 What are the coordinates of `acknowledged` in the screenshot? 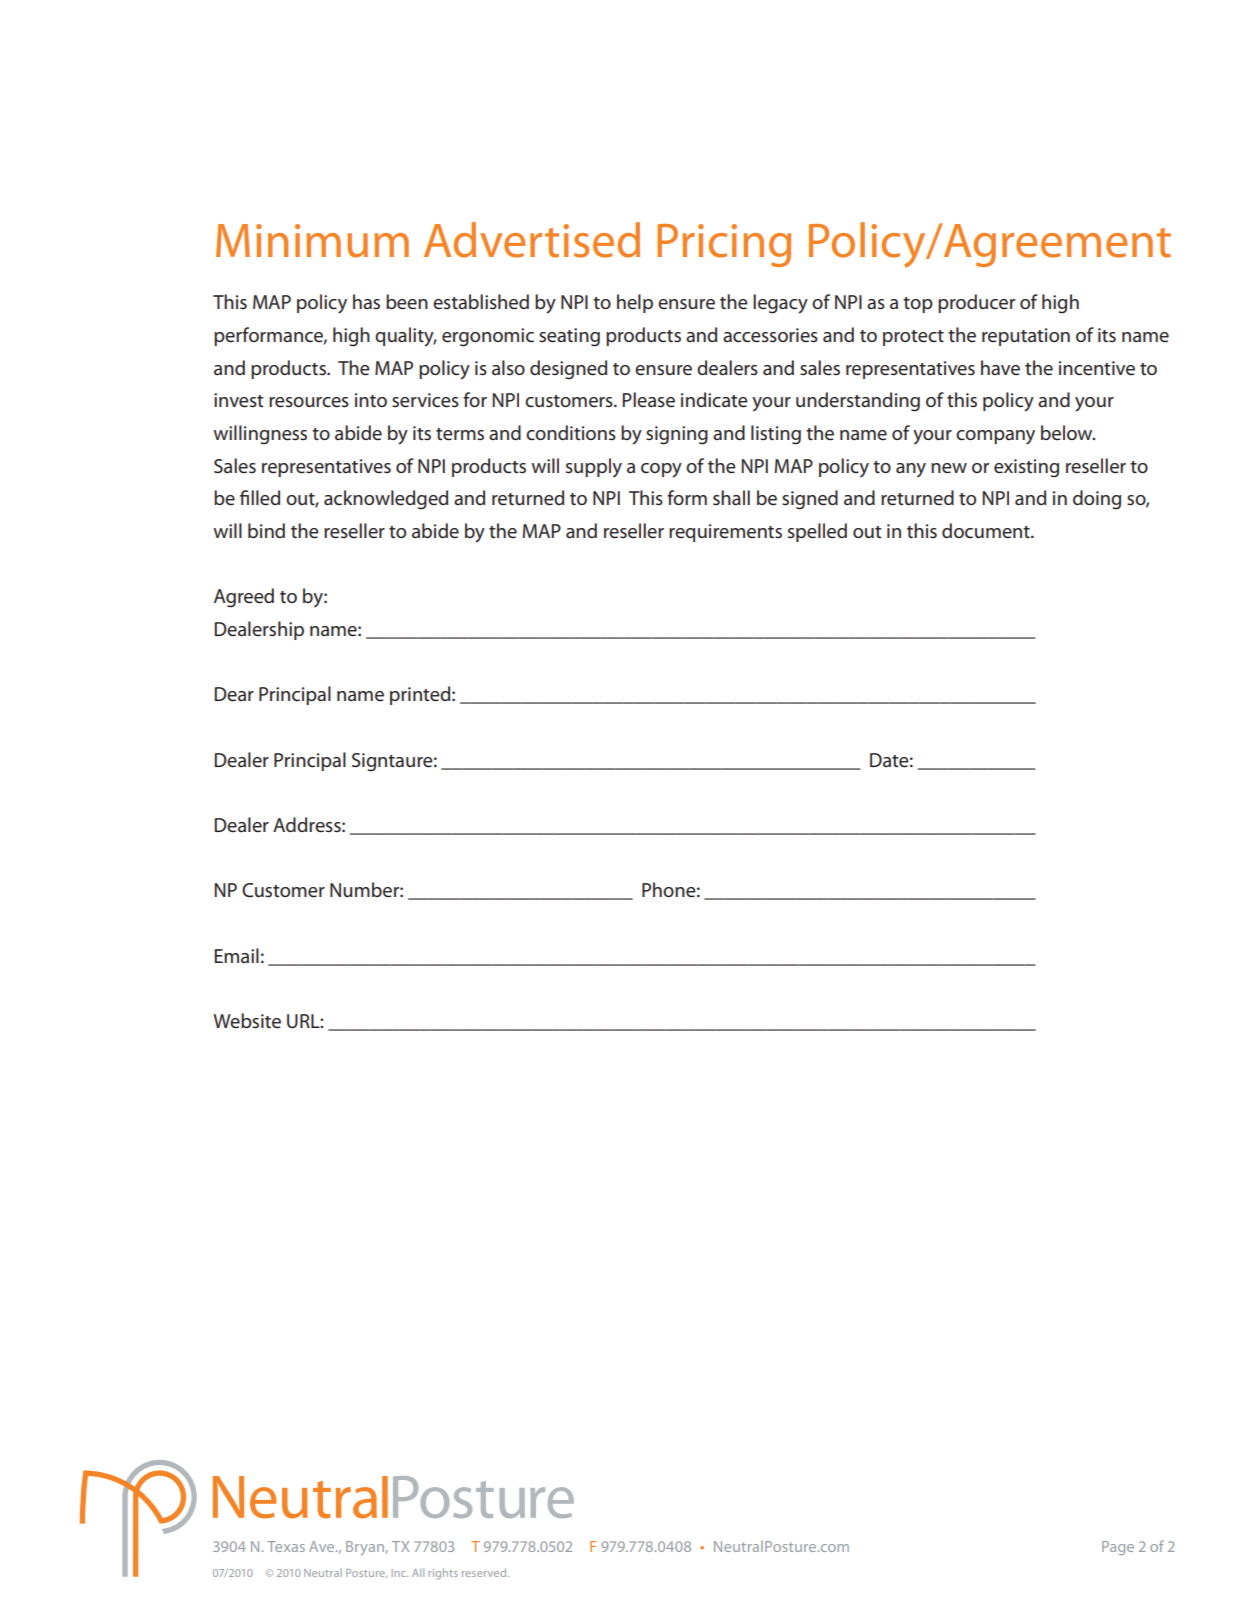 It's located at (386, 500).
